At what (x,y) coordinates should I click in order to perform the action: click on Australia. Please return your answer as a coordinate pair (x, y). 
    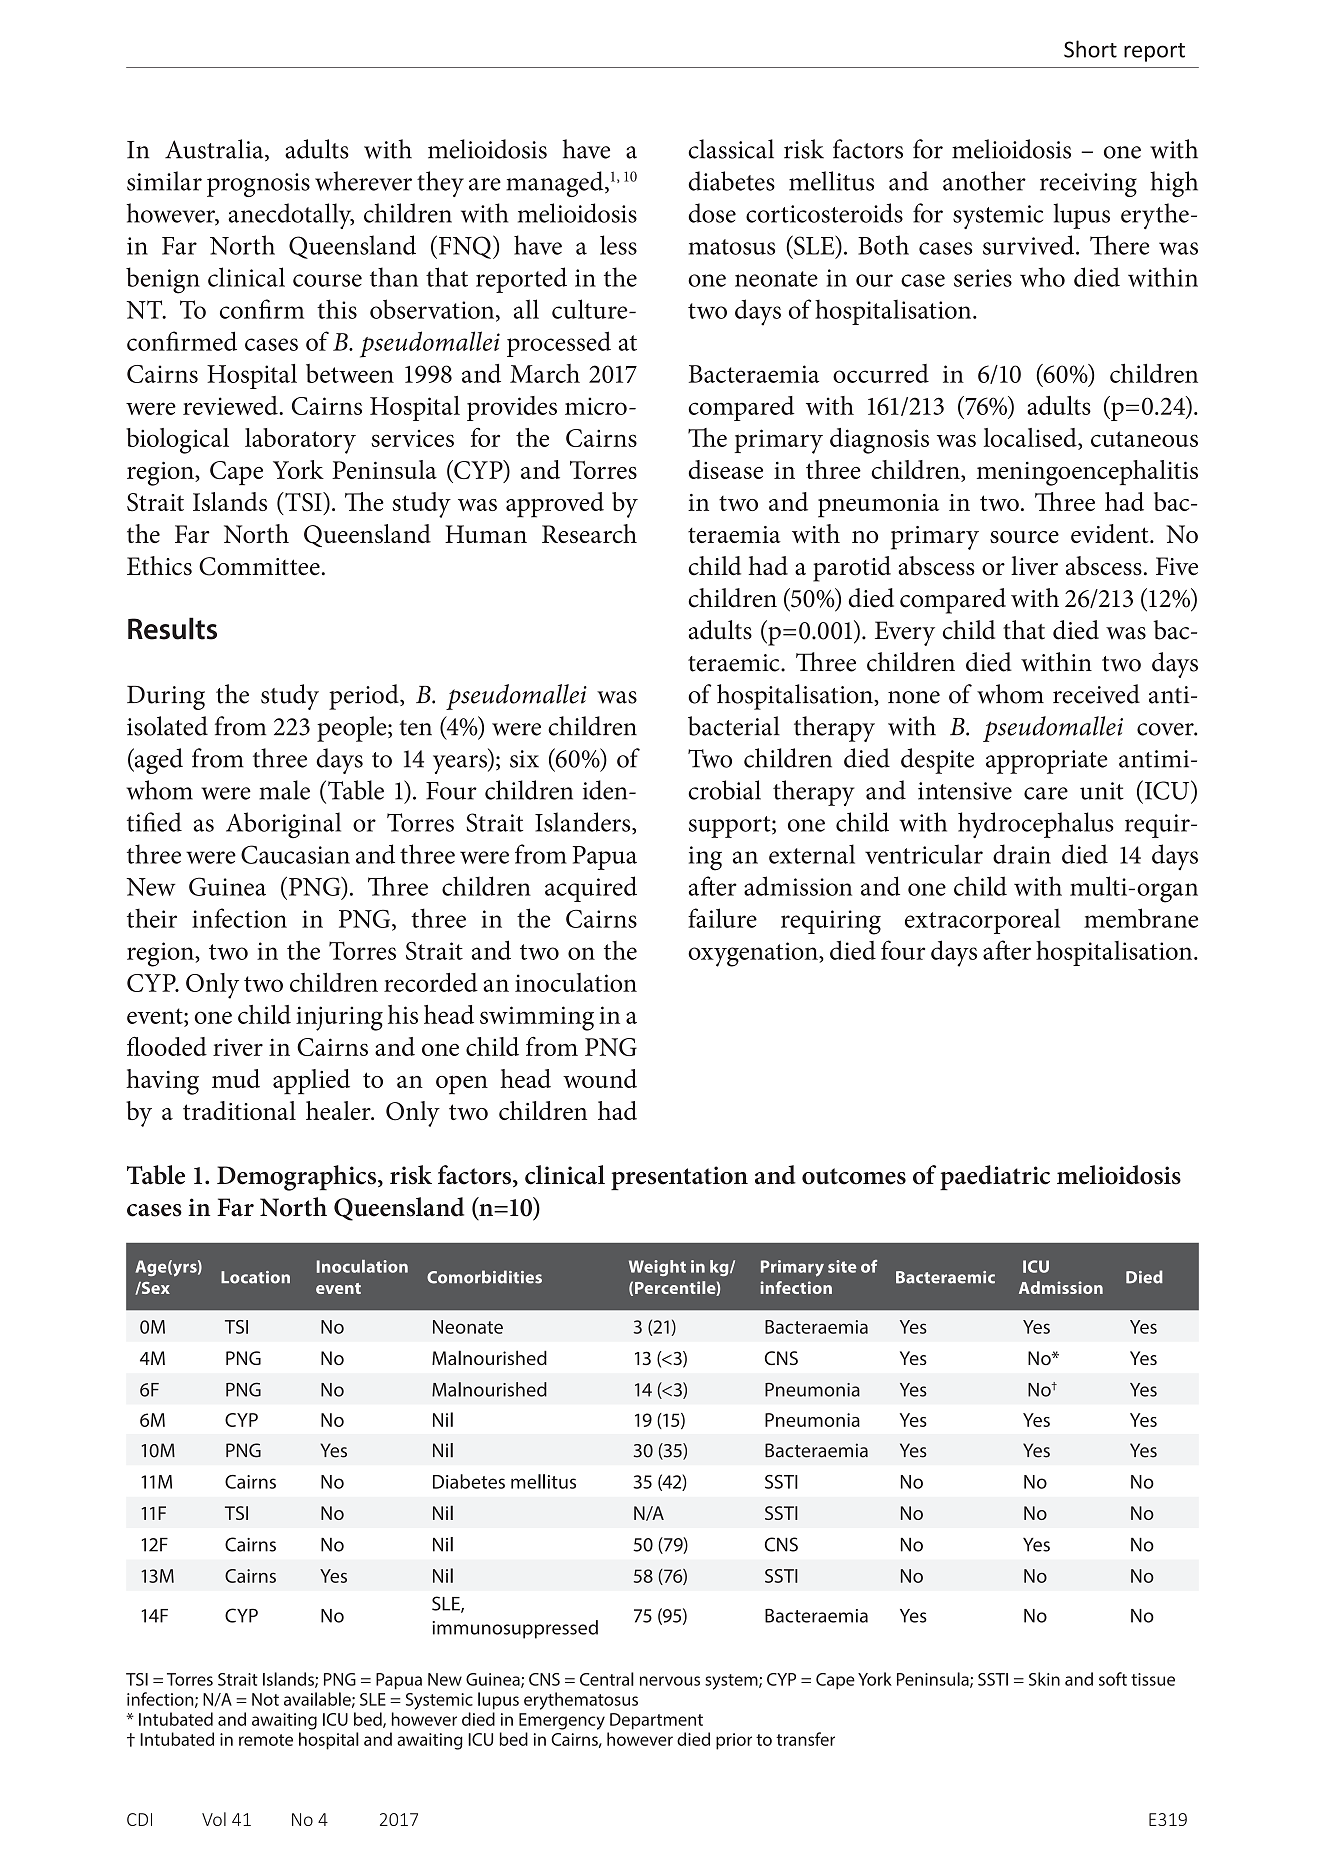
    Looking at the image, I should click on (215, 150).
